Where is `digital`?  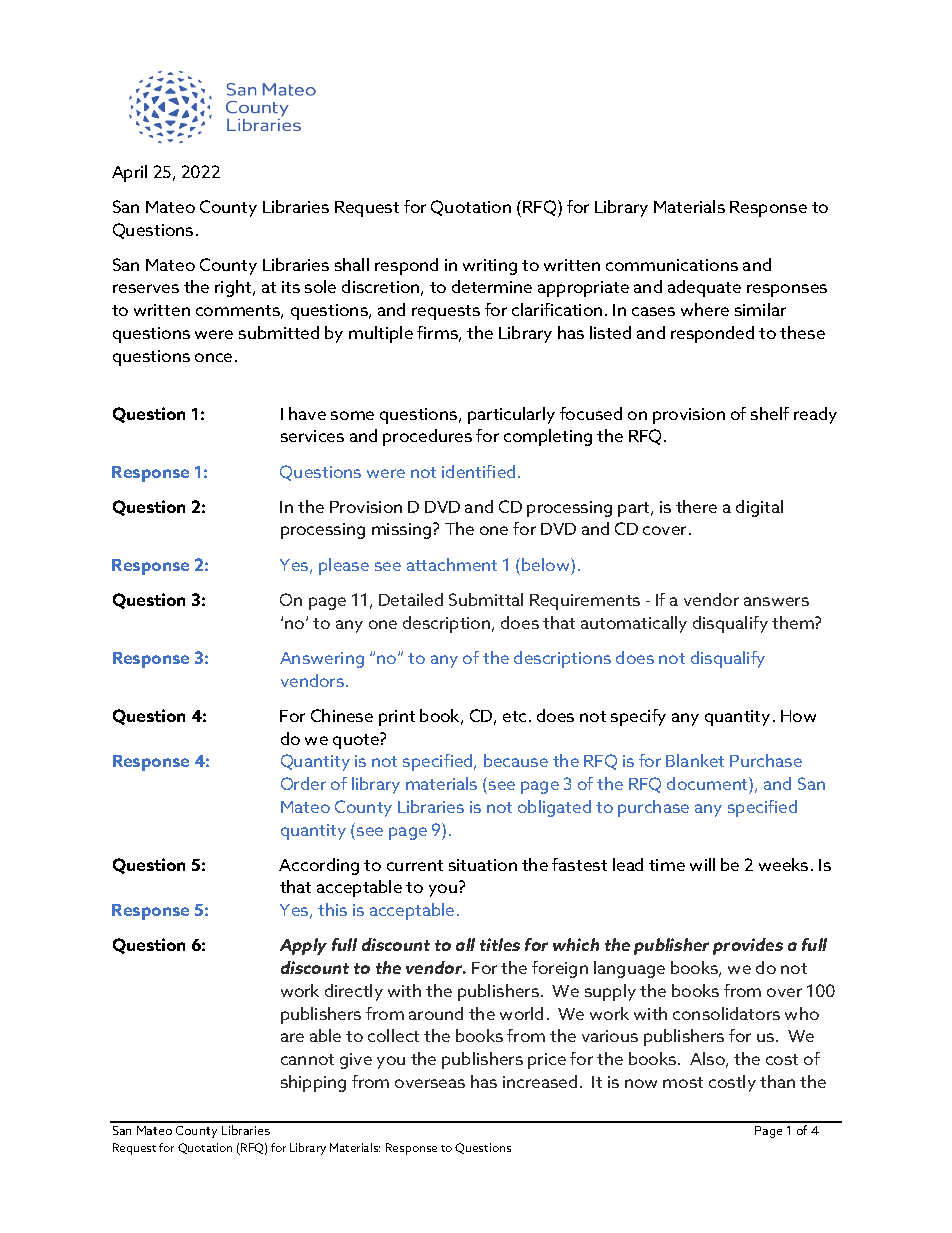
digital is located at coordinates (759, 508).
